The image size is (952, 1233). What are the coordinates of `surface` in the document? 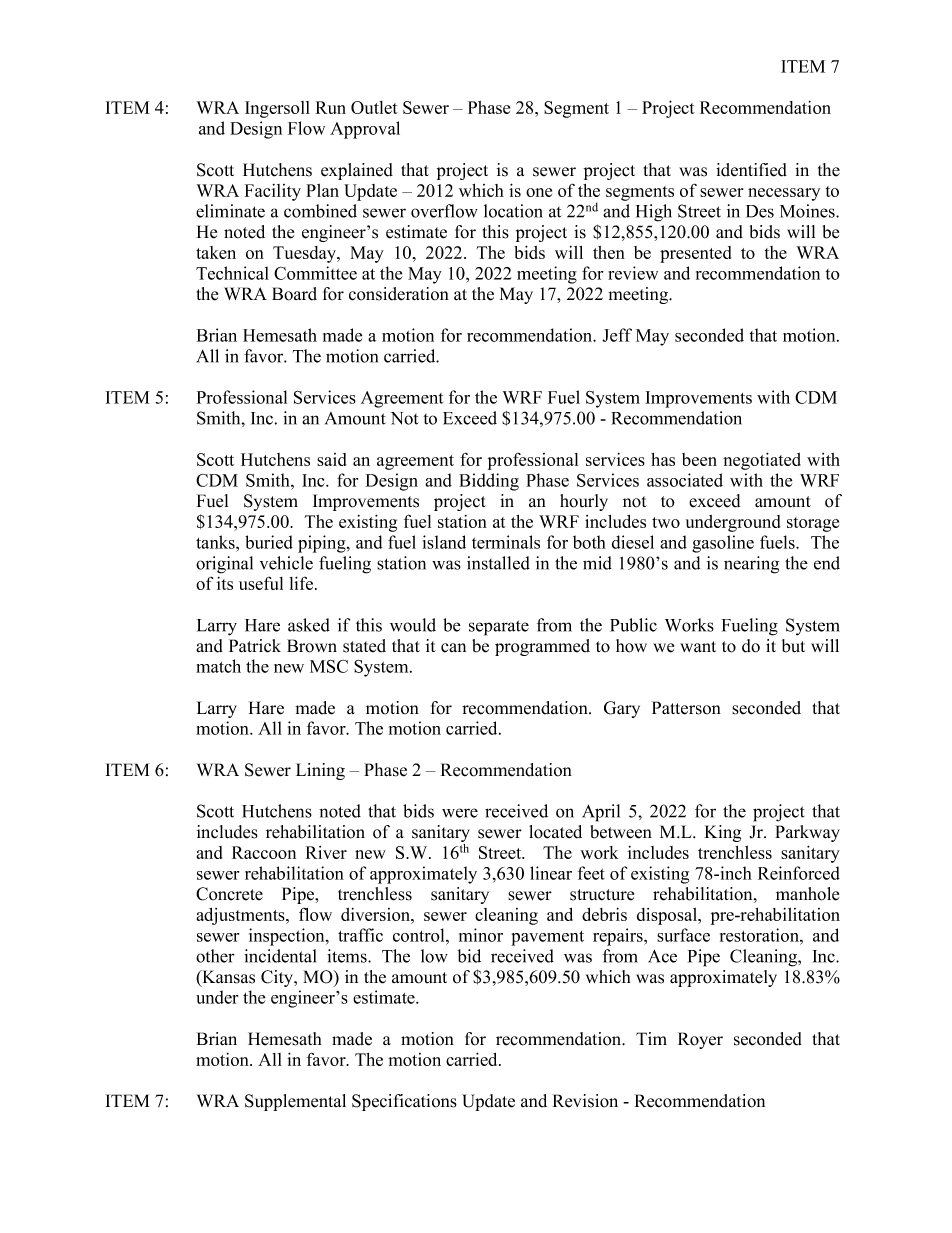 It's located at (683, 935).
